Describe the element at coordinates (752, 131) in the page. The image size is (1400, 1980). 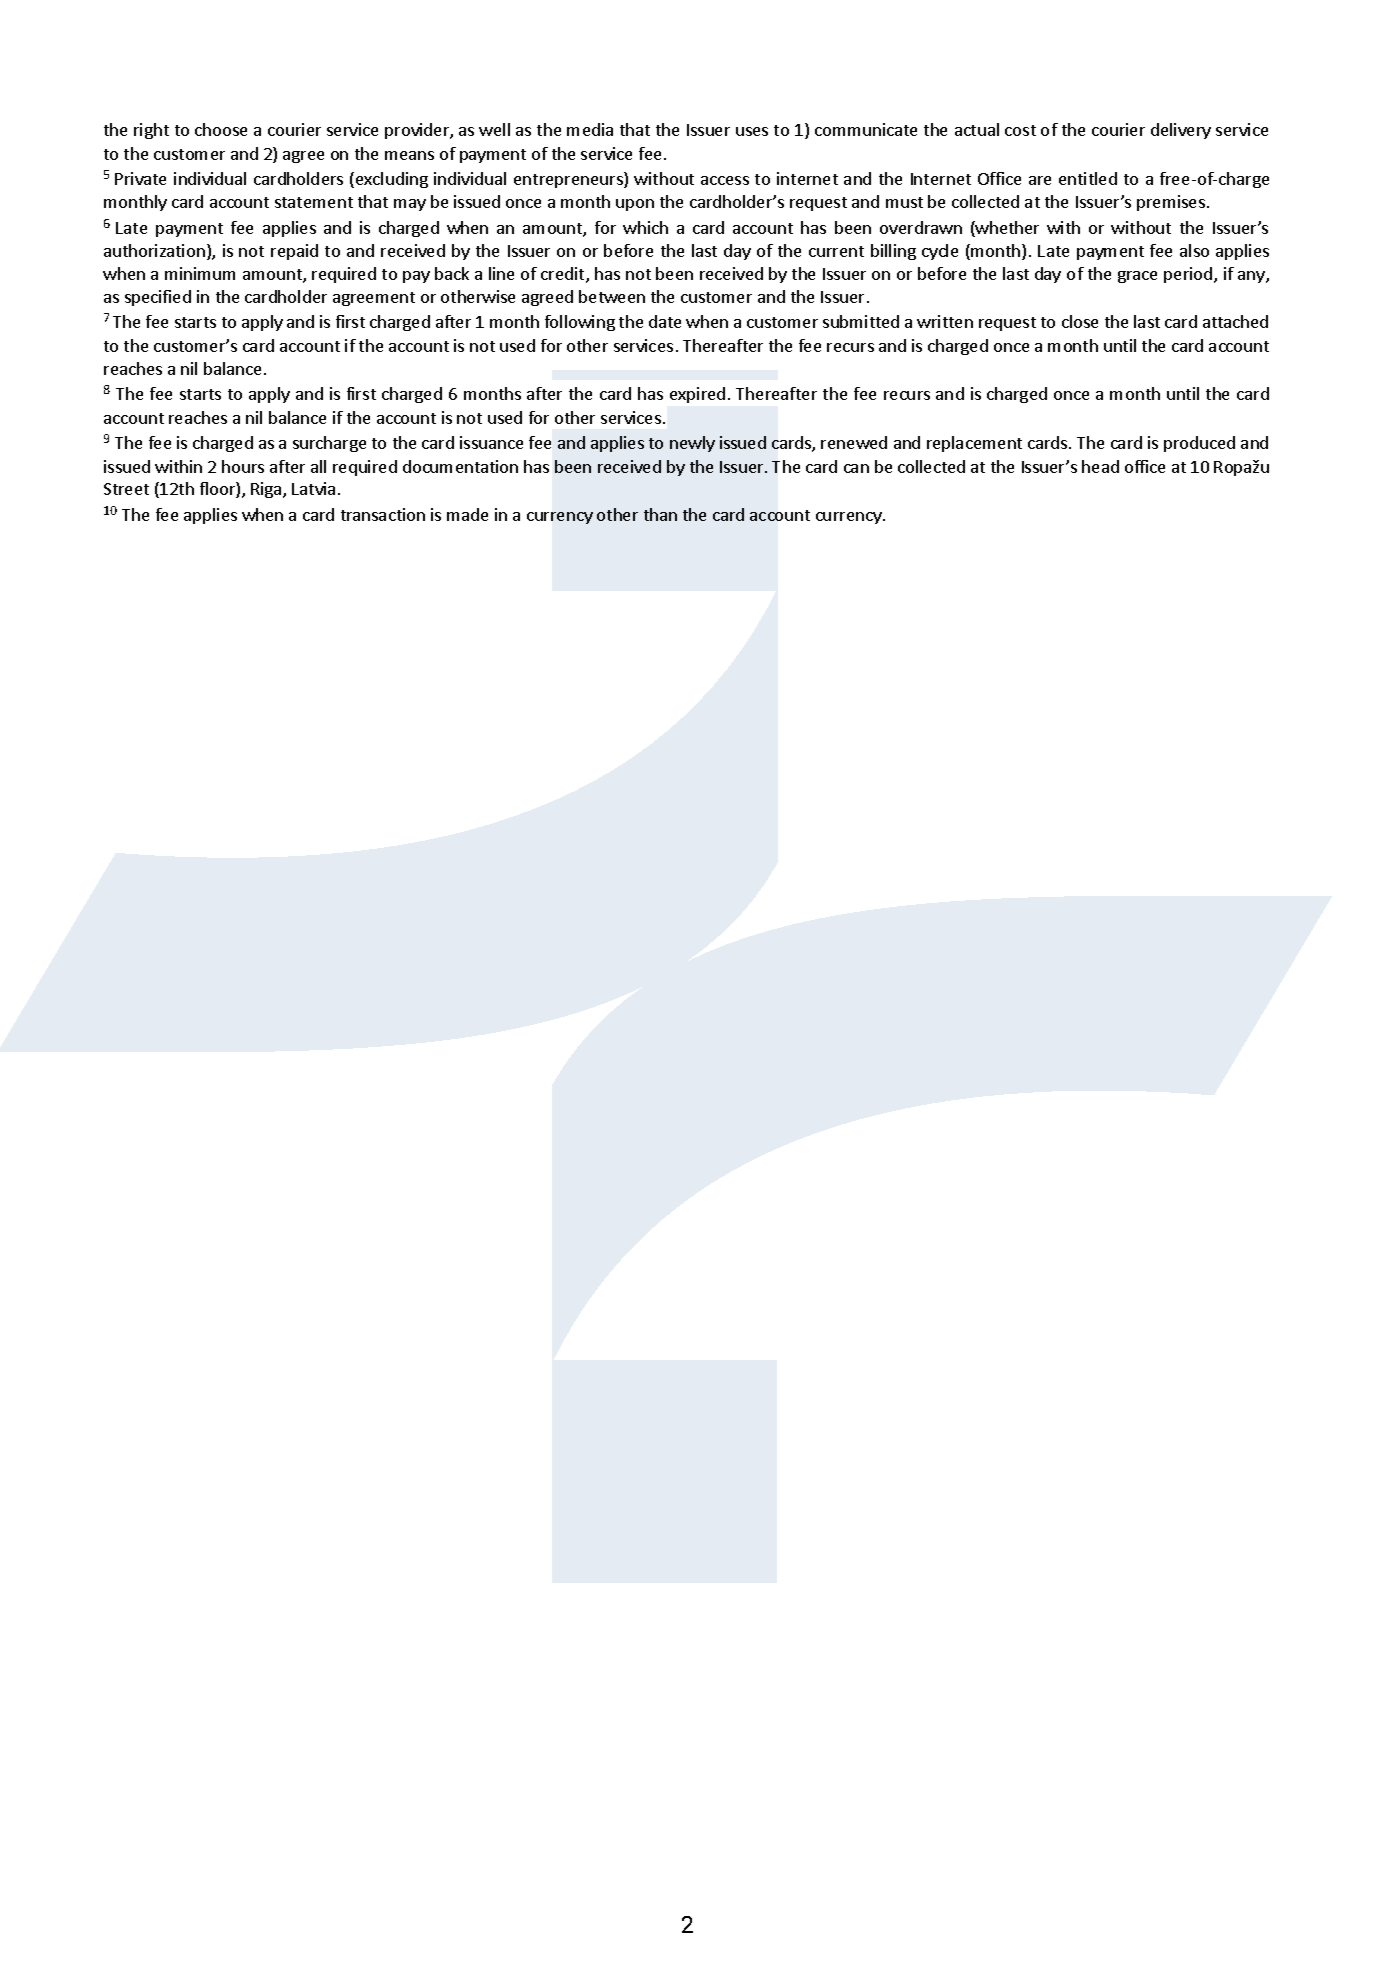
I see `uses` at that location.
